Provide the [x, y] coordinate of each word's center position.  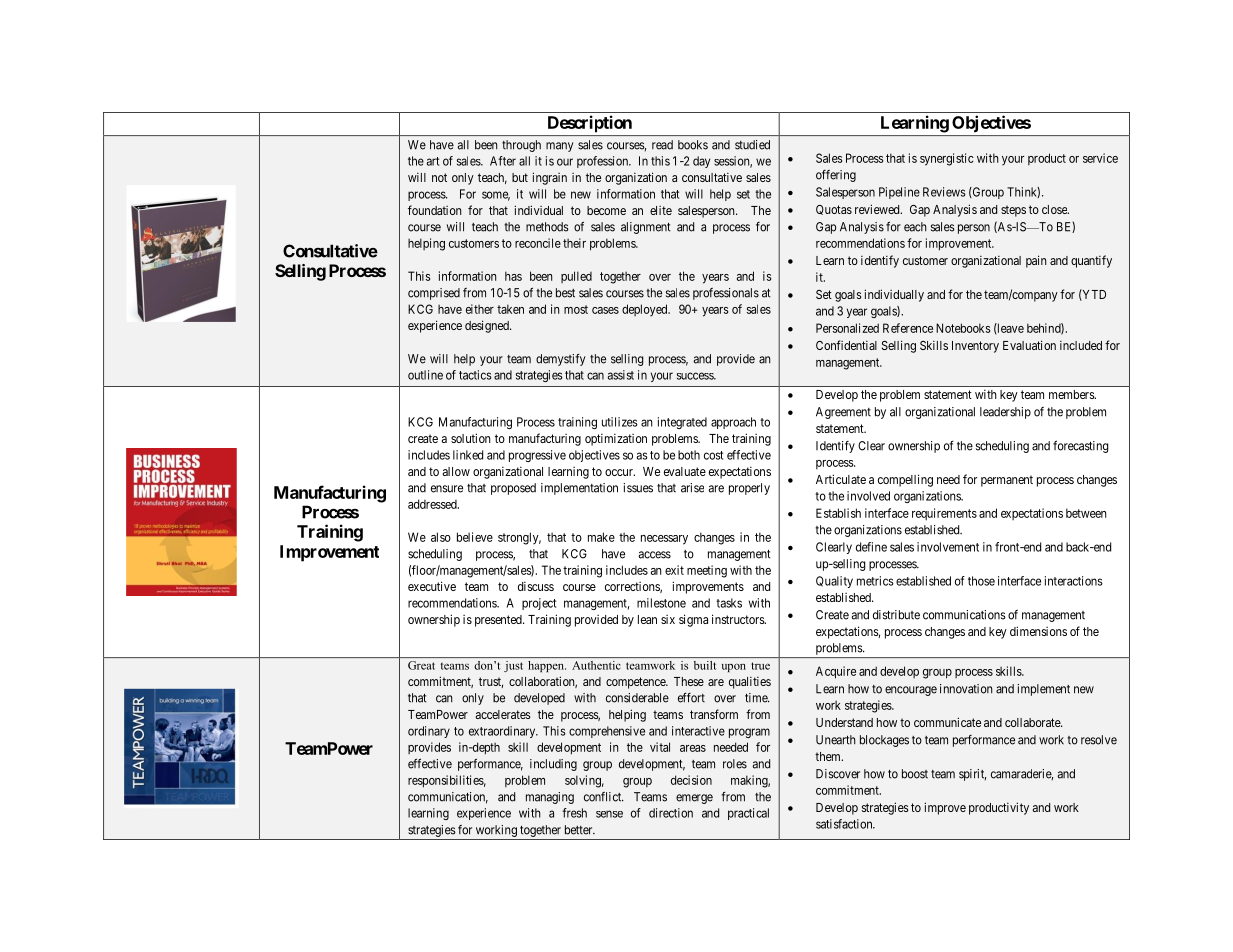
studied [752, 145]
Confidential [846, 345]
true [760, 666]
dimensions [1038, 631]
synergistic [947, 159]
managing [550, 798]
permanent [1007, 481]
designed [488, 326]
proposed [513, 489]
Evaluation [1029, 345]
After [503, 161]
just [513, 666]
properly [749, 489]
